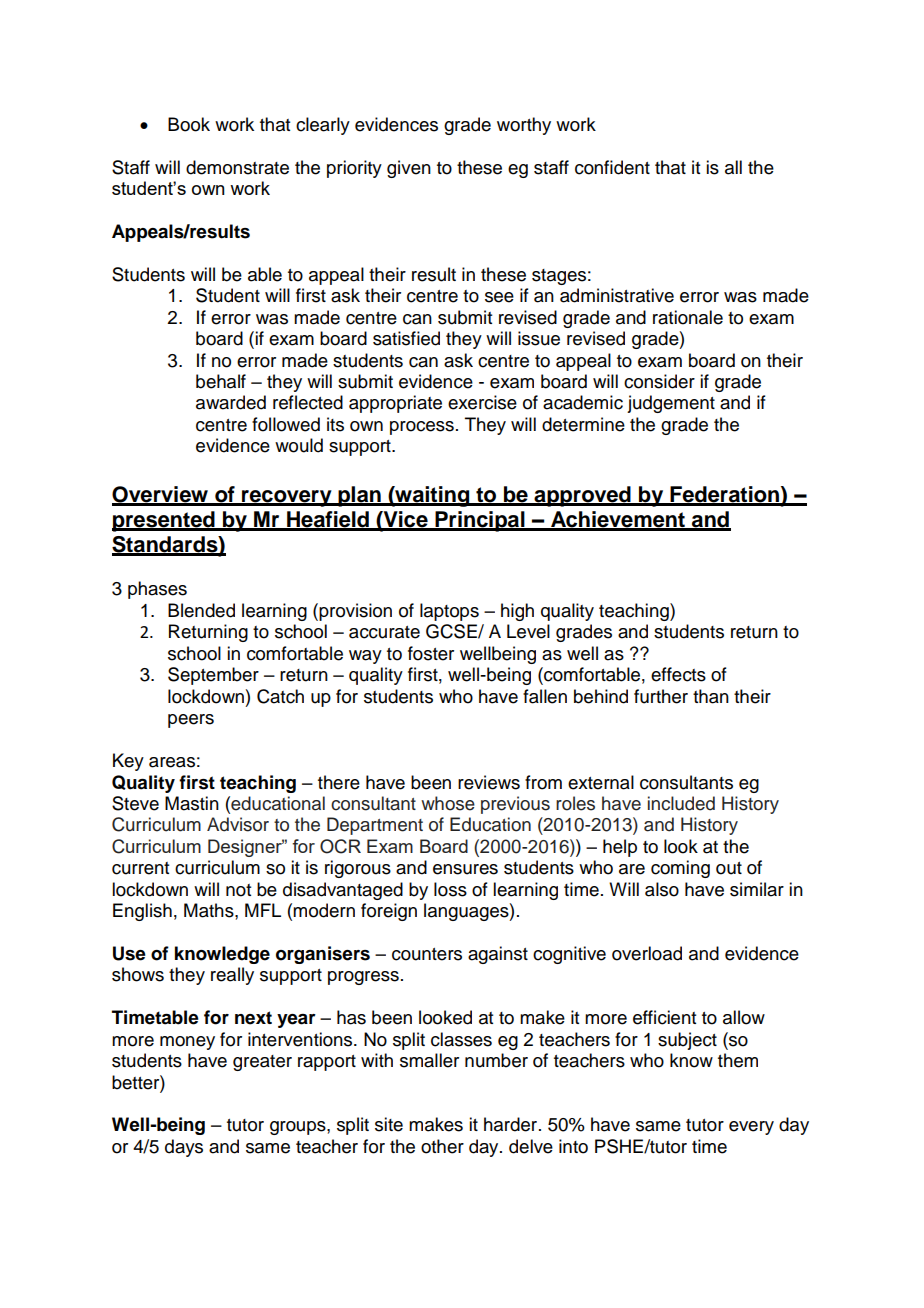  Describe the element at coordinates (409, 169) in the document. I see `given` at that location.
